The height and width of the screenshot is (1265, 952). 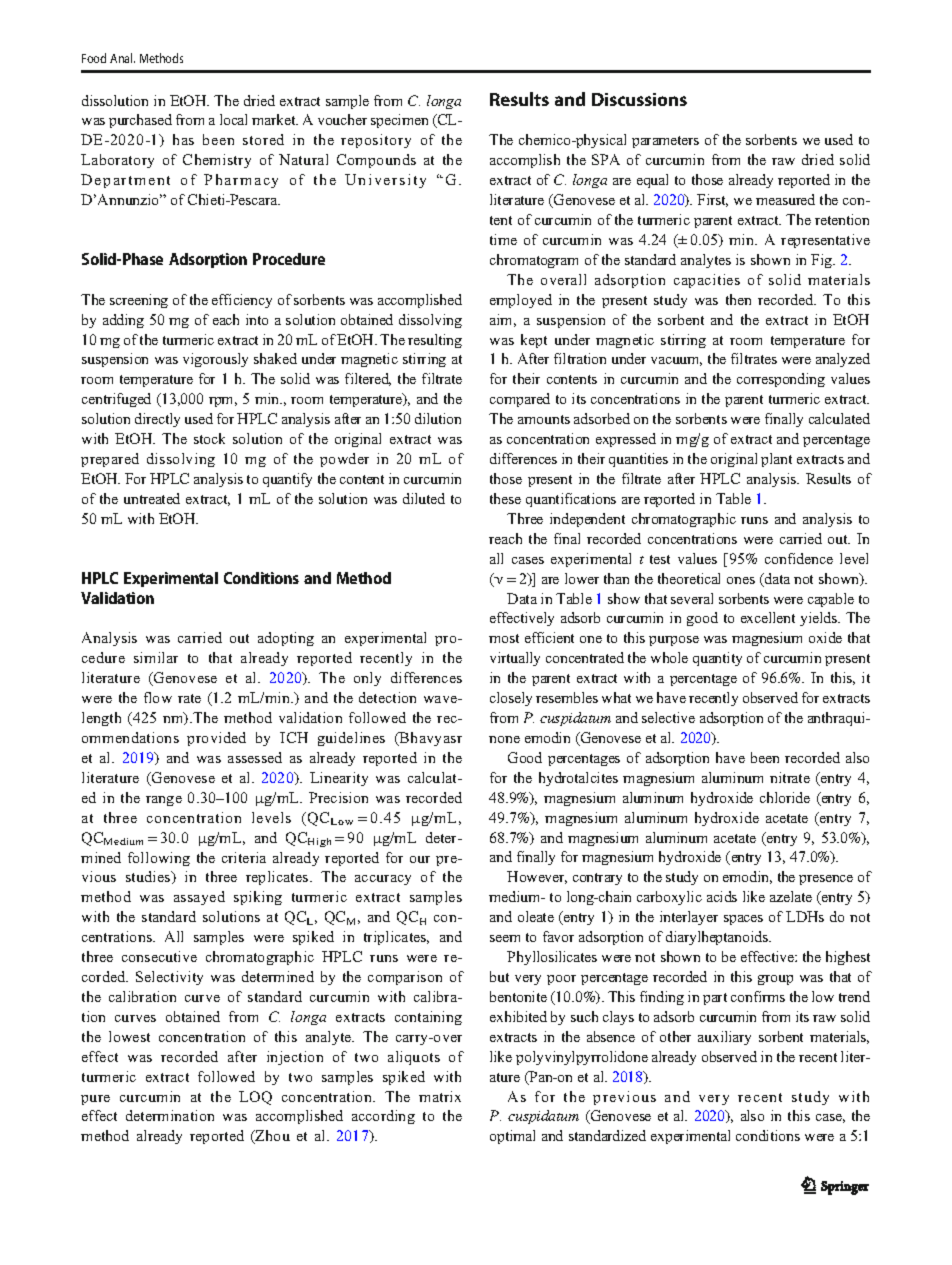 I want to click on parameters, so click(x=665, y=142).
